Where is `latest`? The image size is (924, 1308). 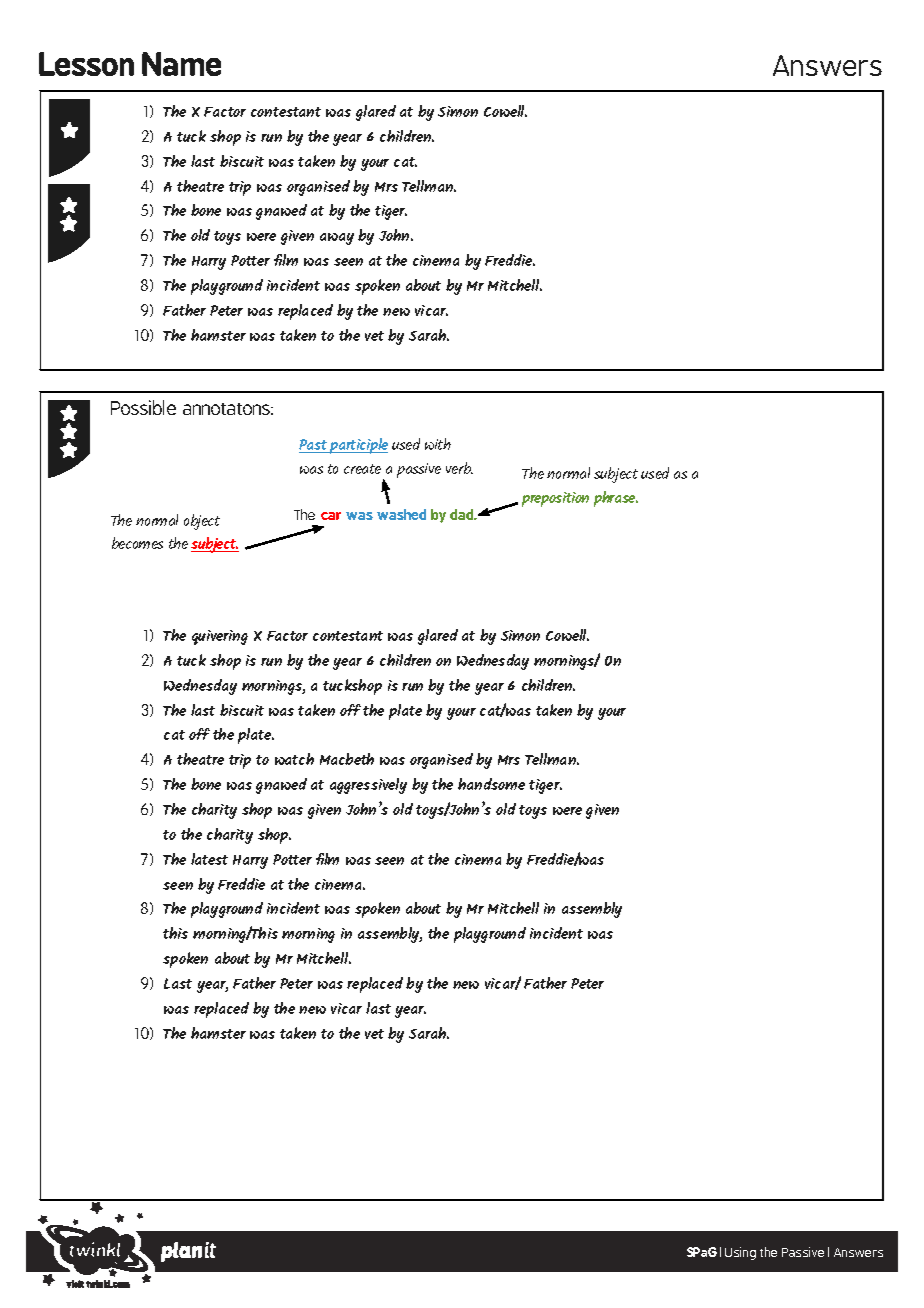
latest is located at coordinates (209, 859).
